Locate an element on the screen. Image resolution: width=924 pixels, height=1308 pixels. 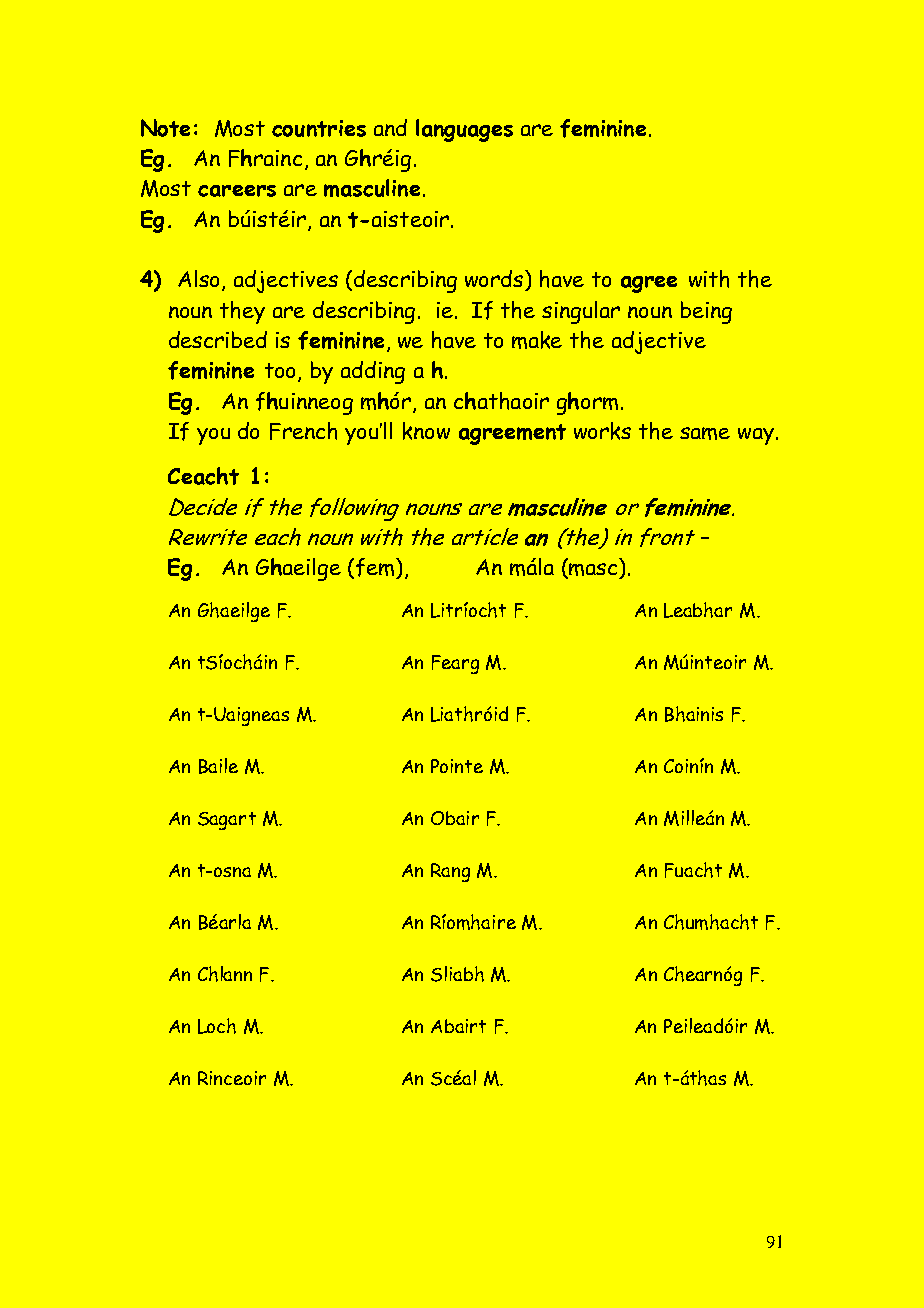
careers is located at coordinates (237, 191).
